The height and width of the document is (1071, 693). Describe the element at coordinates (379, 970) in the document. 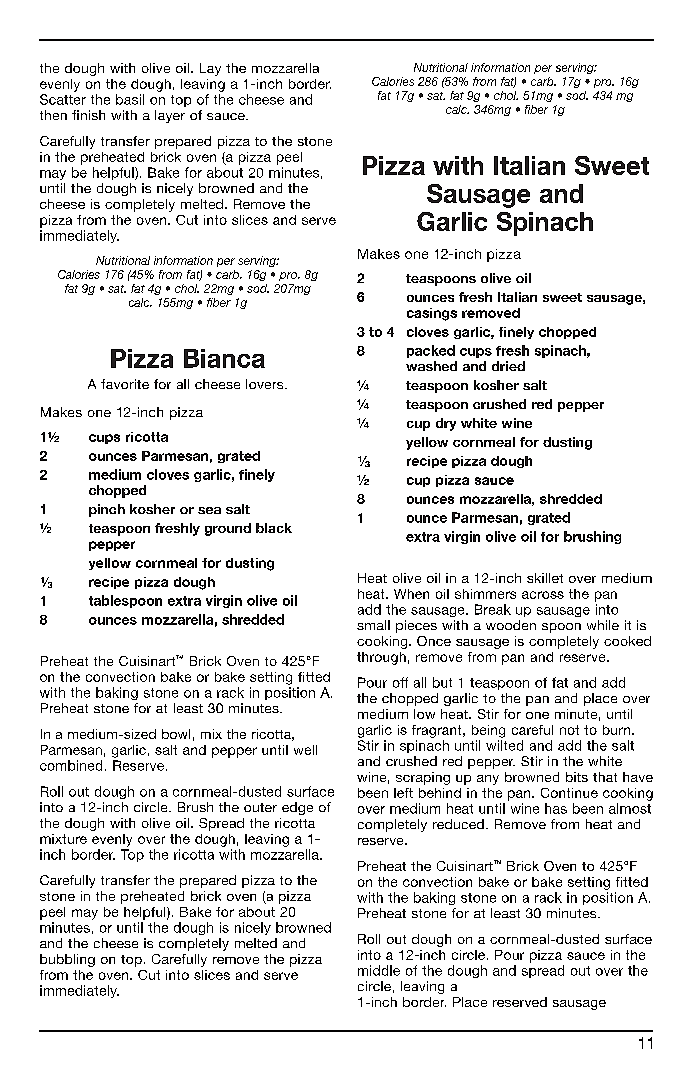

I see `middle` at that location.
